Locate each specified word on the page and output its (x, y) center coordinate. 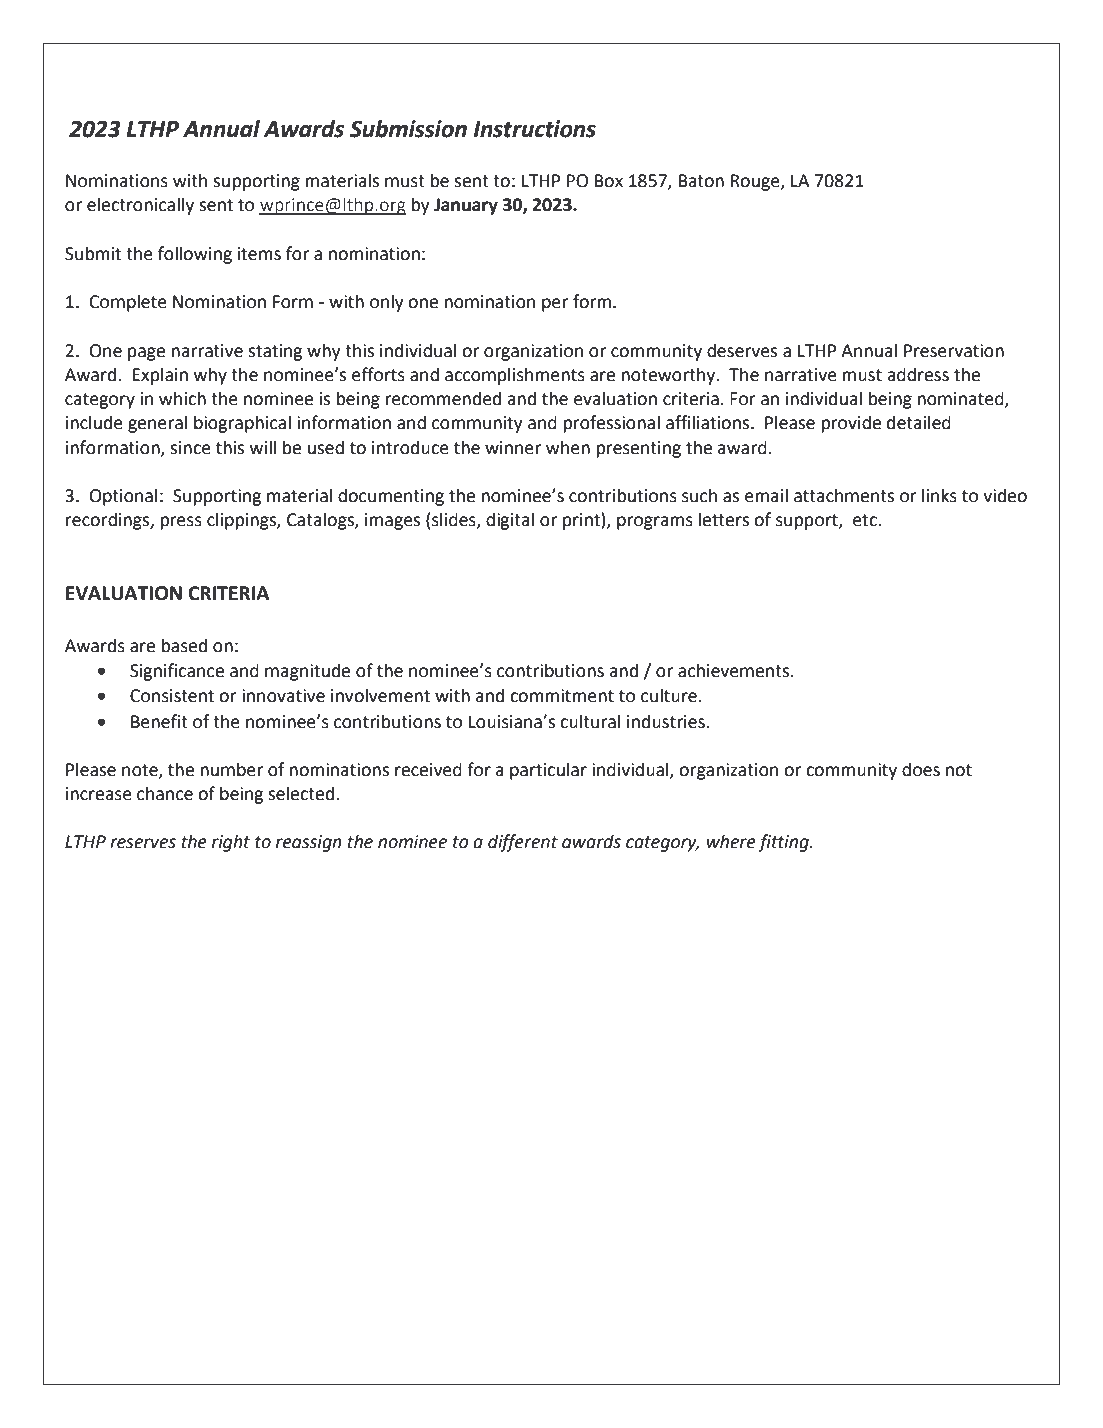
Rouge (756, 182)
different (523, 843)
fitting (784, 843)
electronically (140, 206)
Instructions (535, 129)
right (231, 843)
